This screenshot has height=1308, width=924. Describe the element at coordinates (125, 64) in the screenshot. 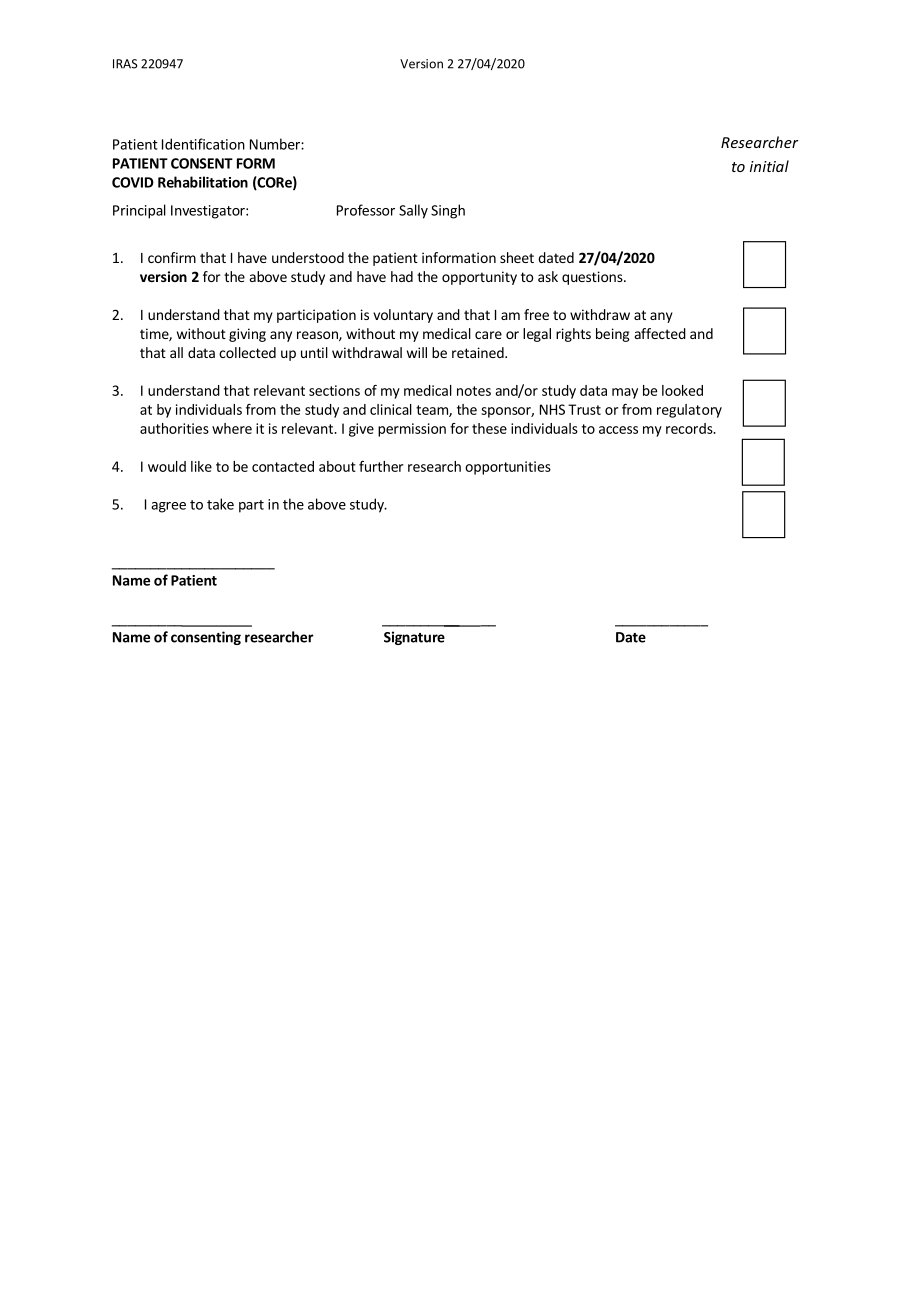

I see `IRAS` at that location.
